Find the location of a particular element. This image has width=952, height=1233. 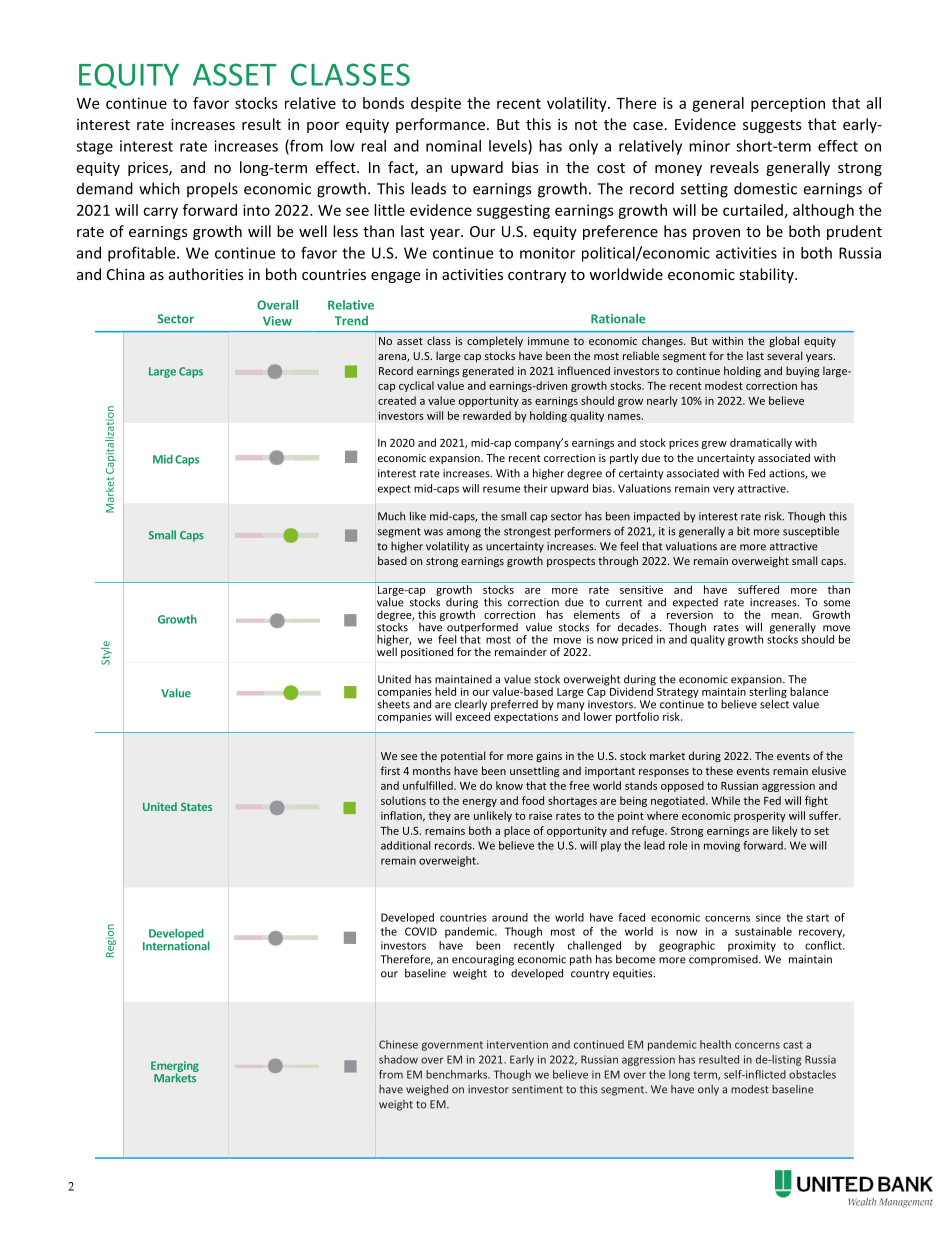

around is located at coordinates (510, 917).
